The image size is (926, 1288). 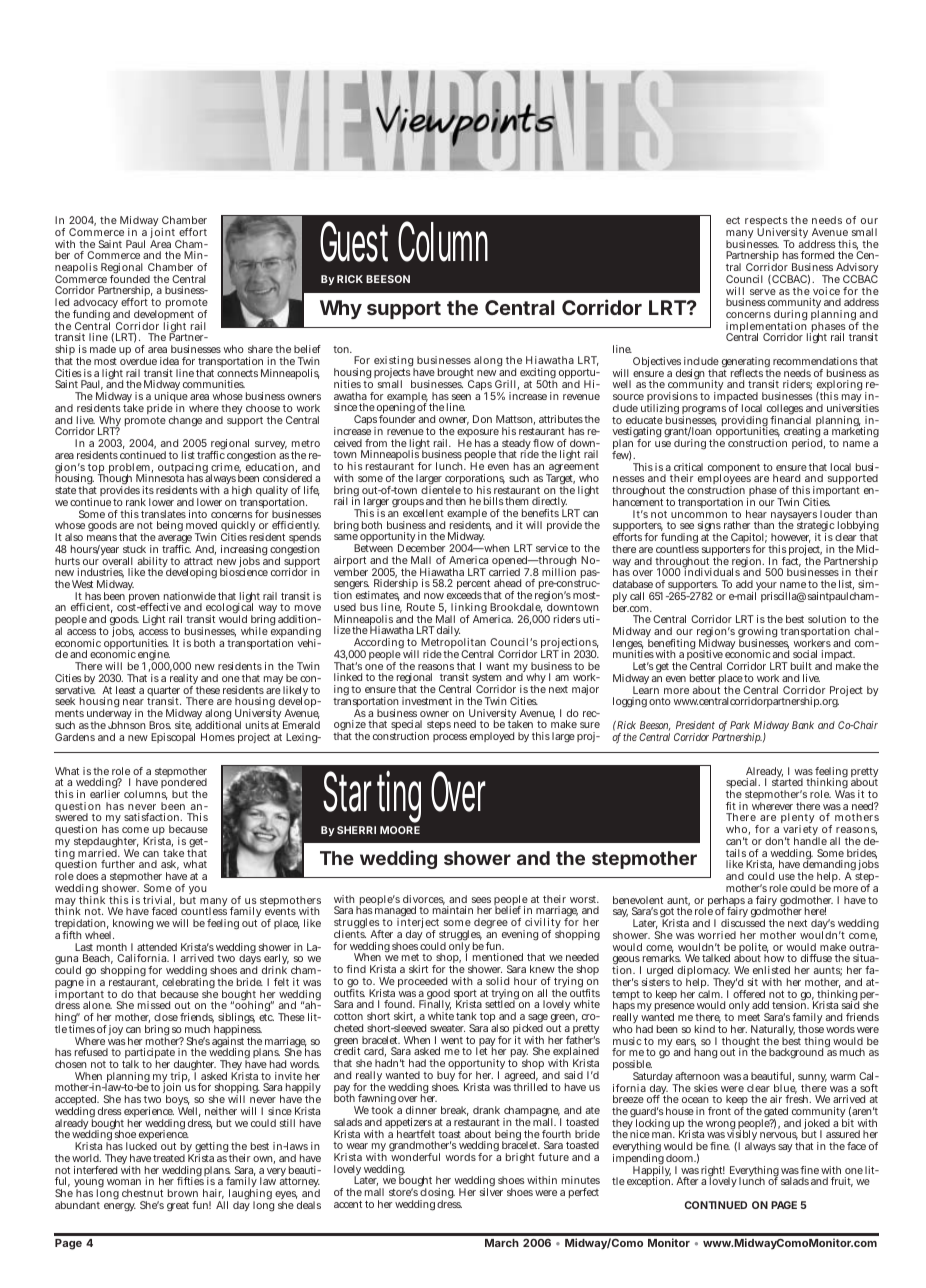 I want to click on exceeds, so click(x=465, y=595).
